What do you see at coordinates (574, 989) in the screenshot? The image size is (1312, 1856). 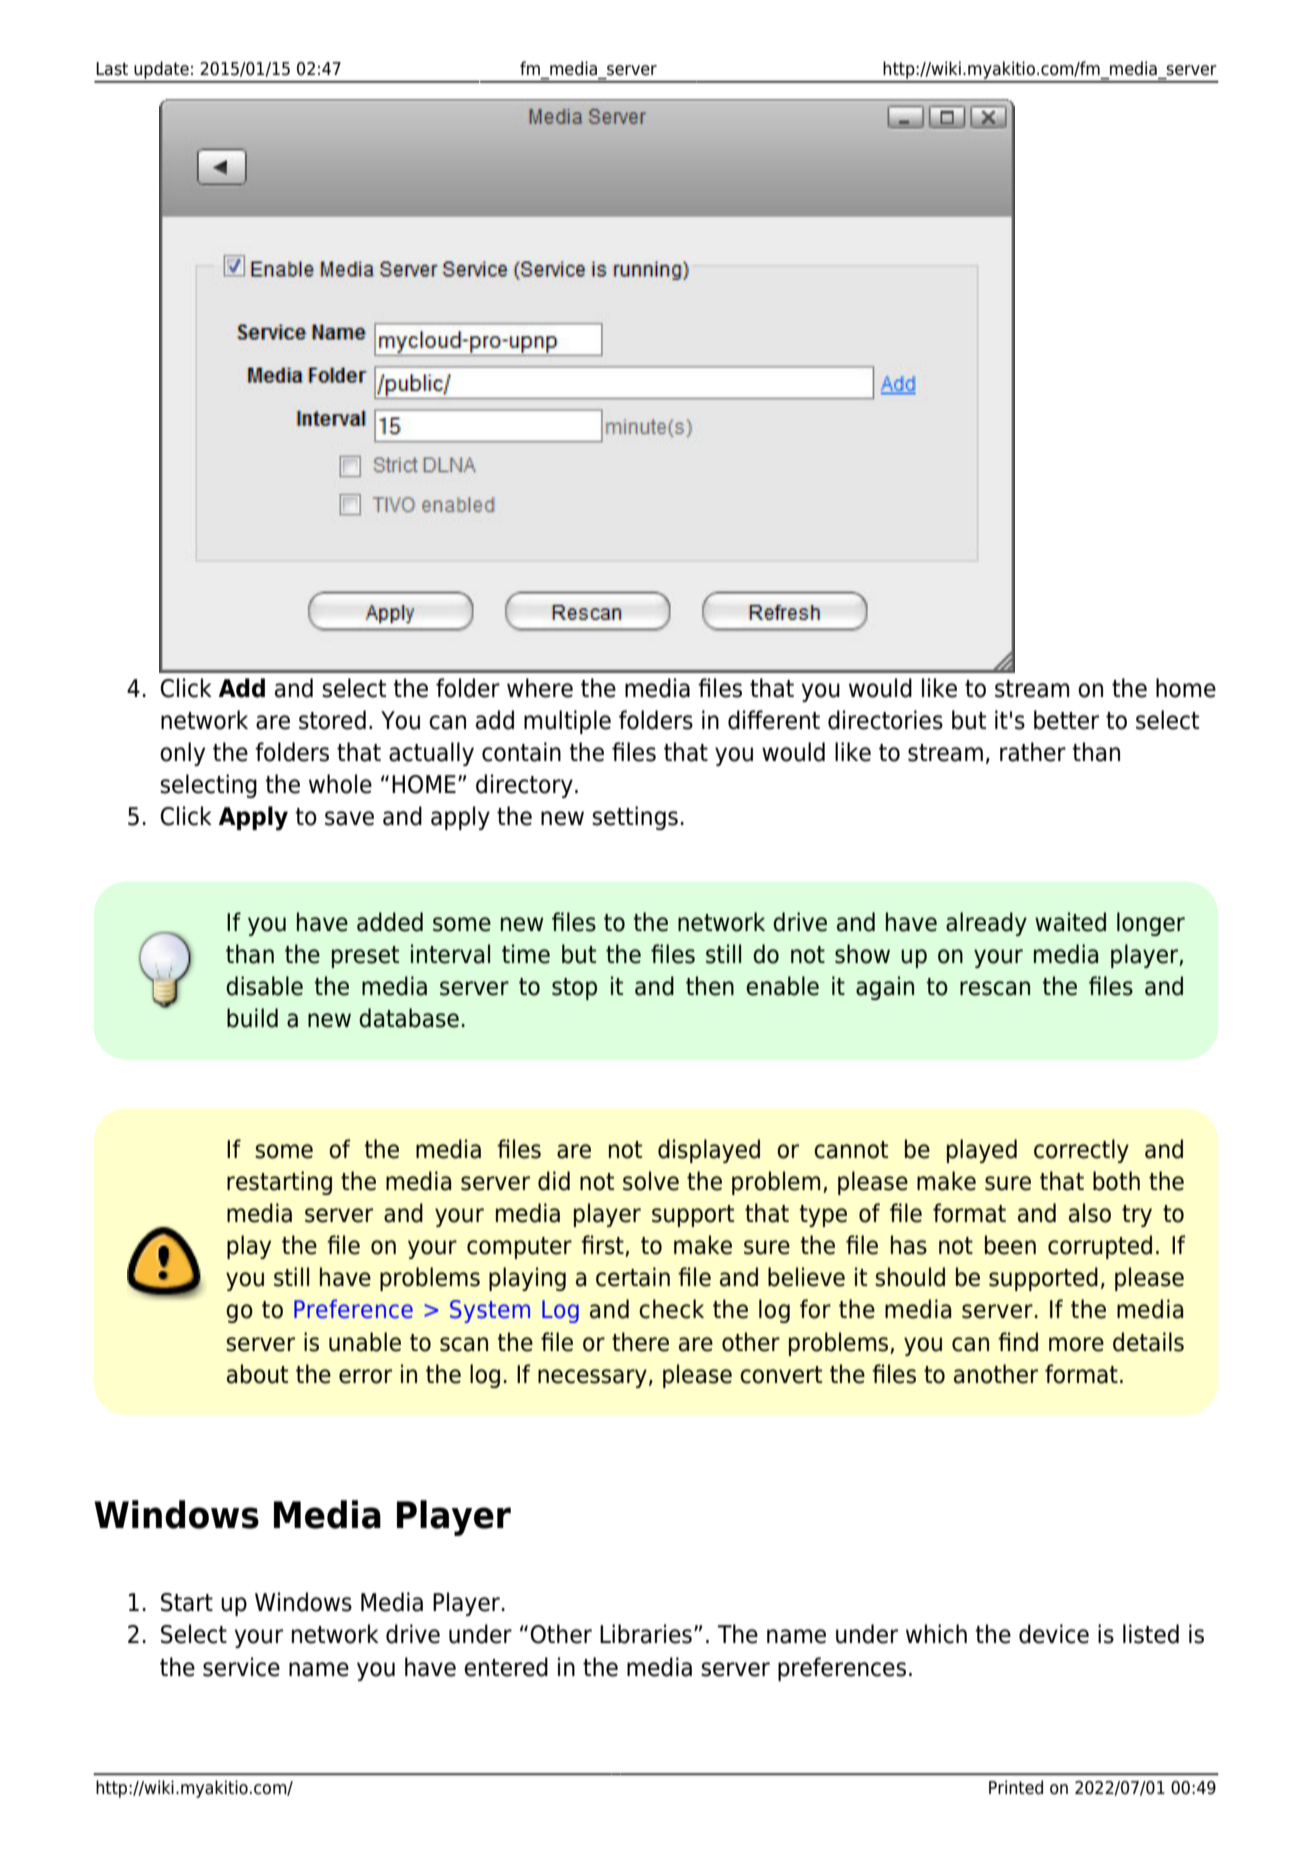 I see `stop` at bounding box center [574, 989].
